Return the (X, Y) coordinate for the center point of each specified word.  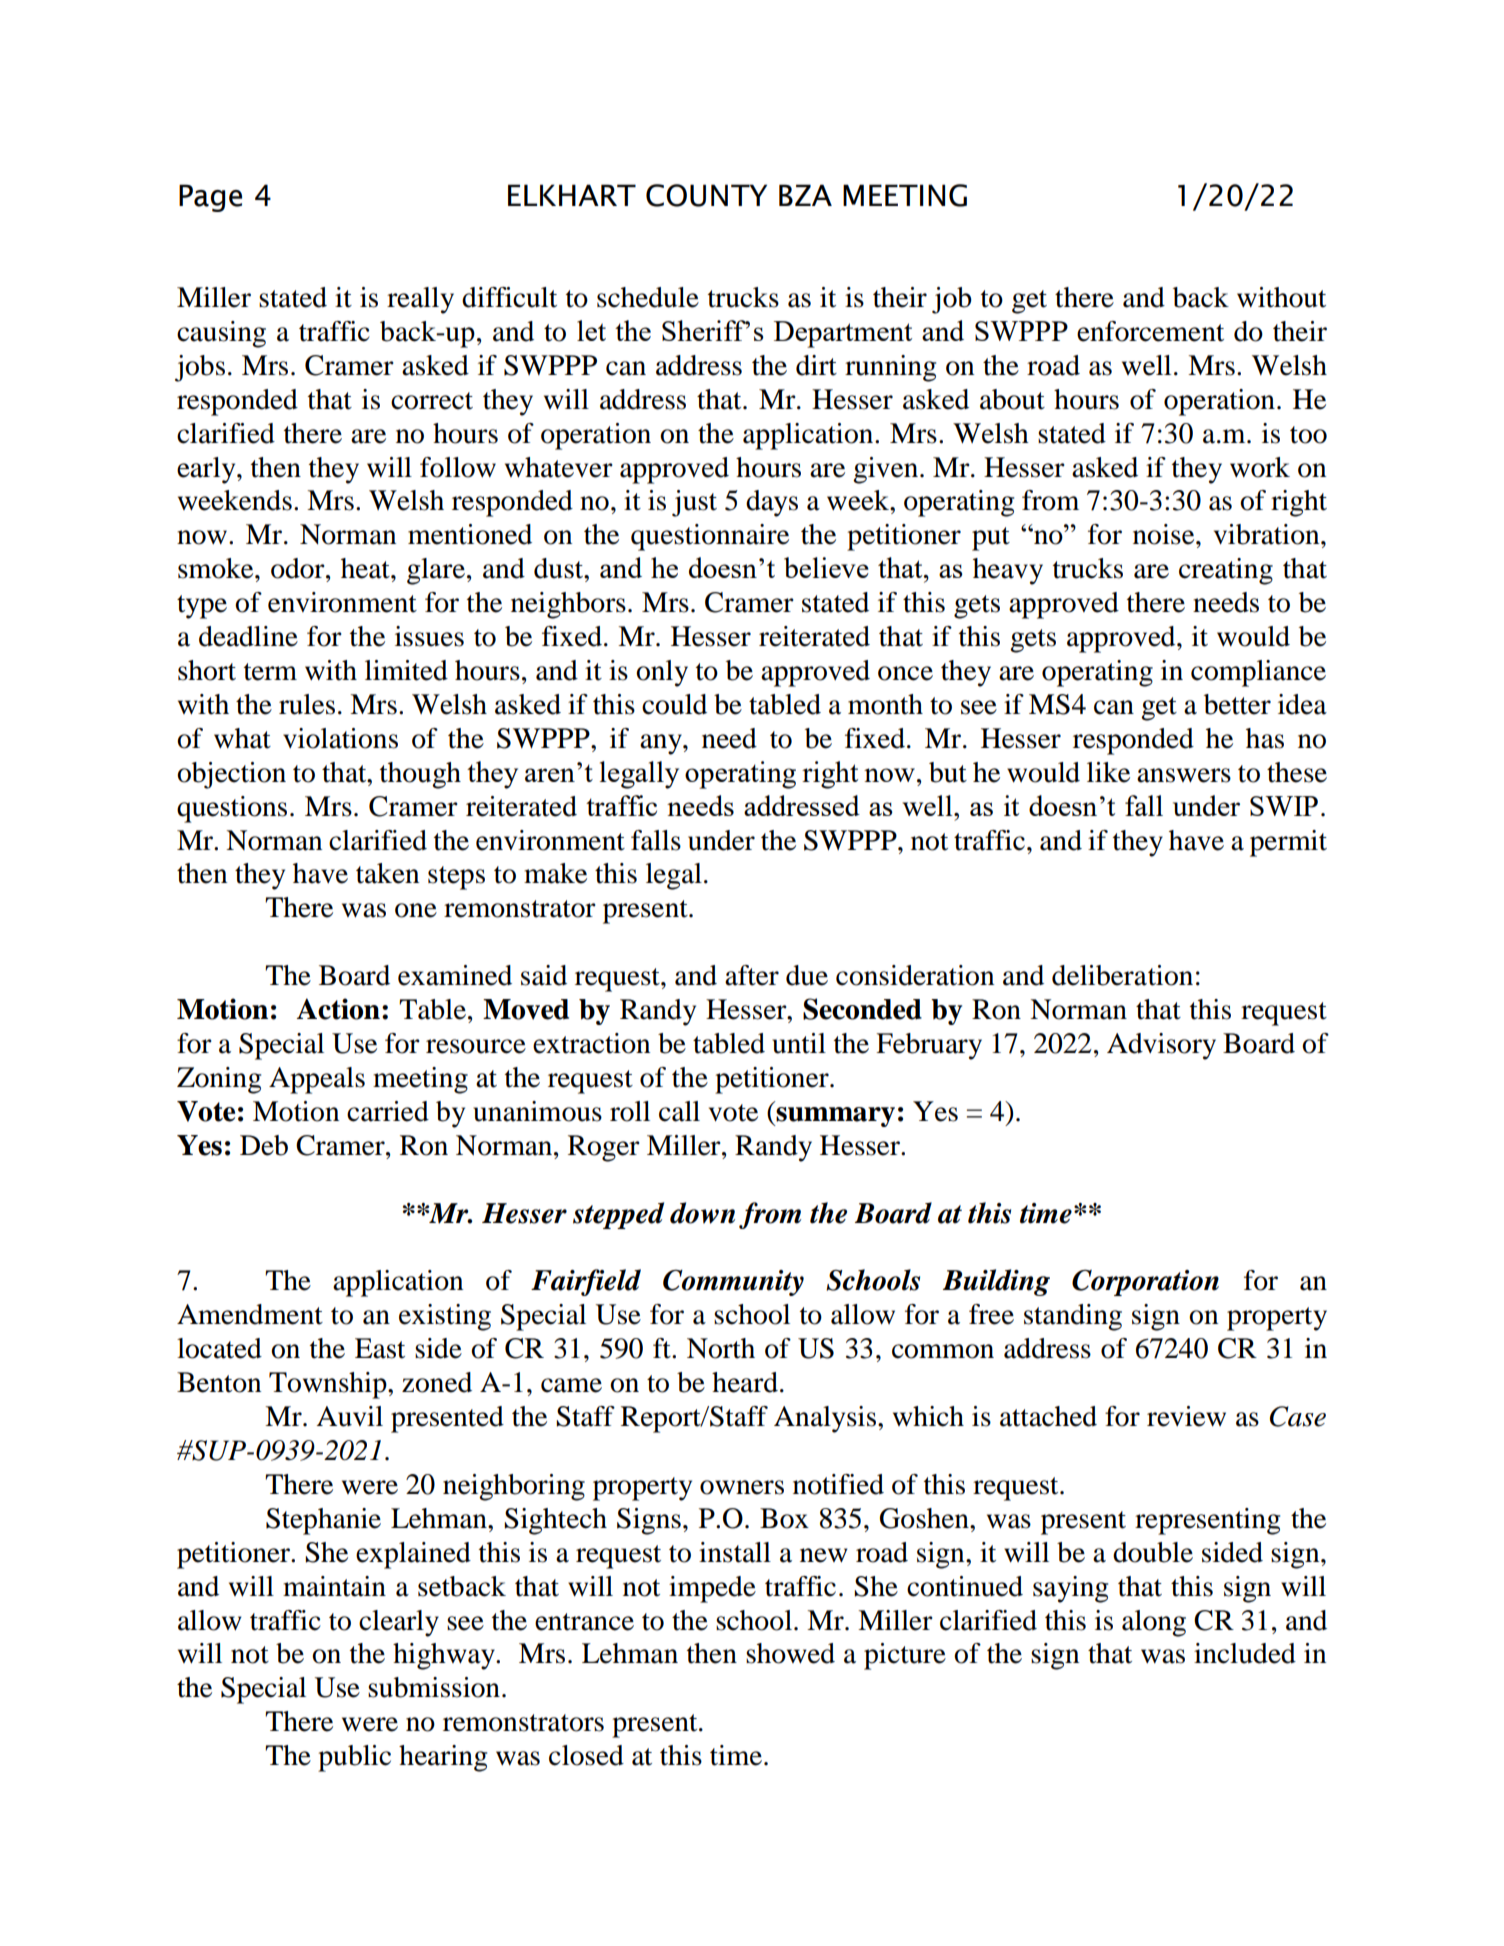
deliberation (1122, 975)
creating (1226, 571)
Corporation (1145, 1282)
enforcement (1150, 331)
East (380, 1348)
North (721, 1348)
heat (366, 568)
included (1245, 1653)
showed (790, 1653)
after (752, 975)
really (420, 300)
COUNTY (706, 195)
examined (455, 975)
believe (826, 567)
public (354, 1758)
